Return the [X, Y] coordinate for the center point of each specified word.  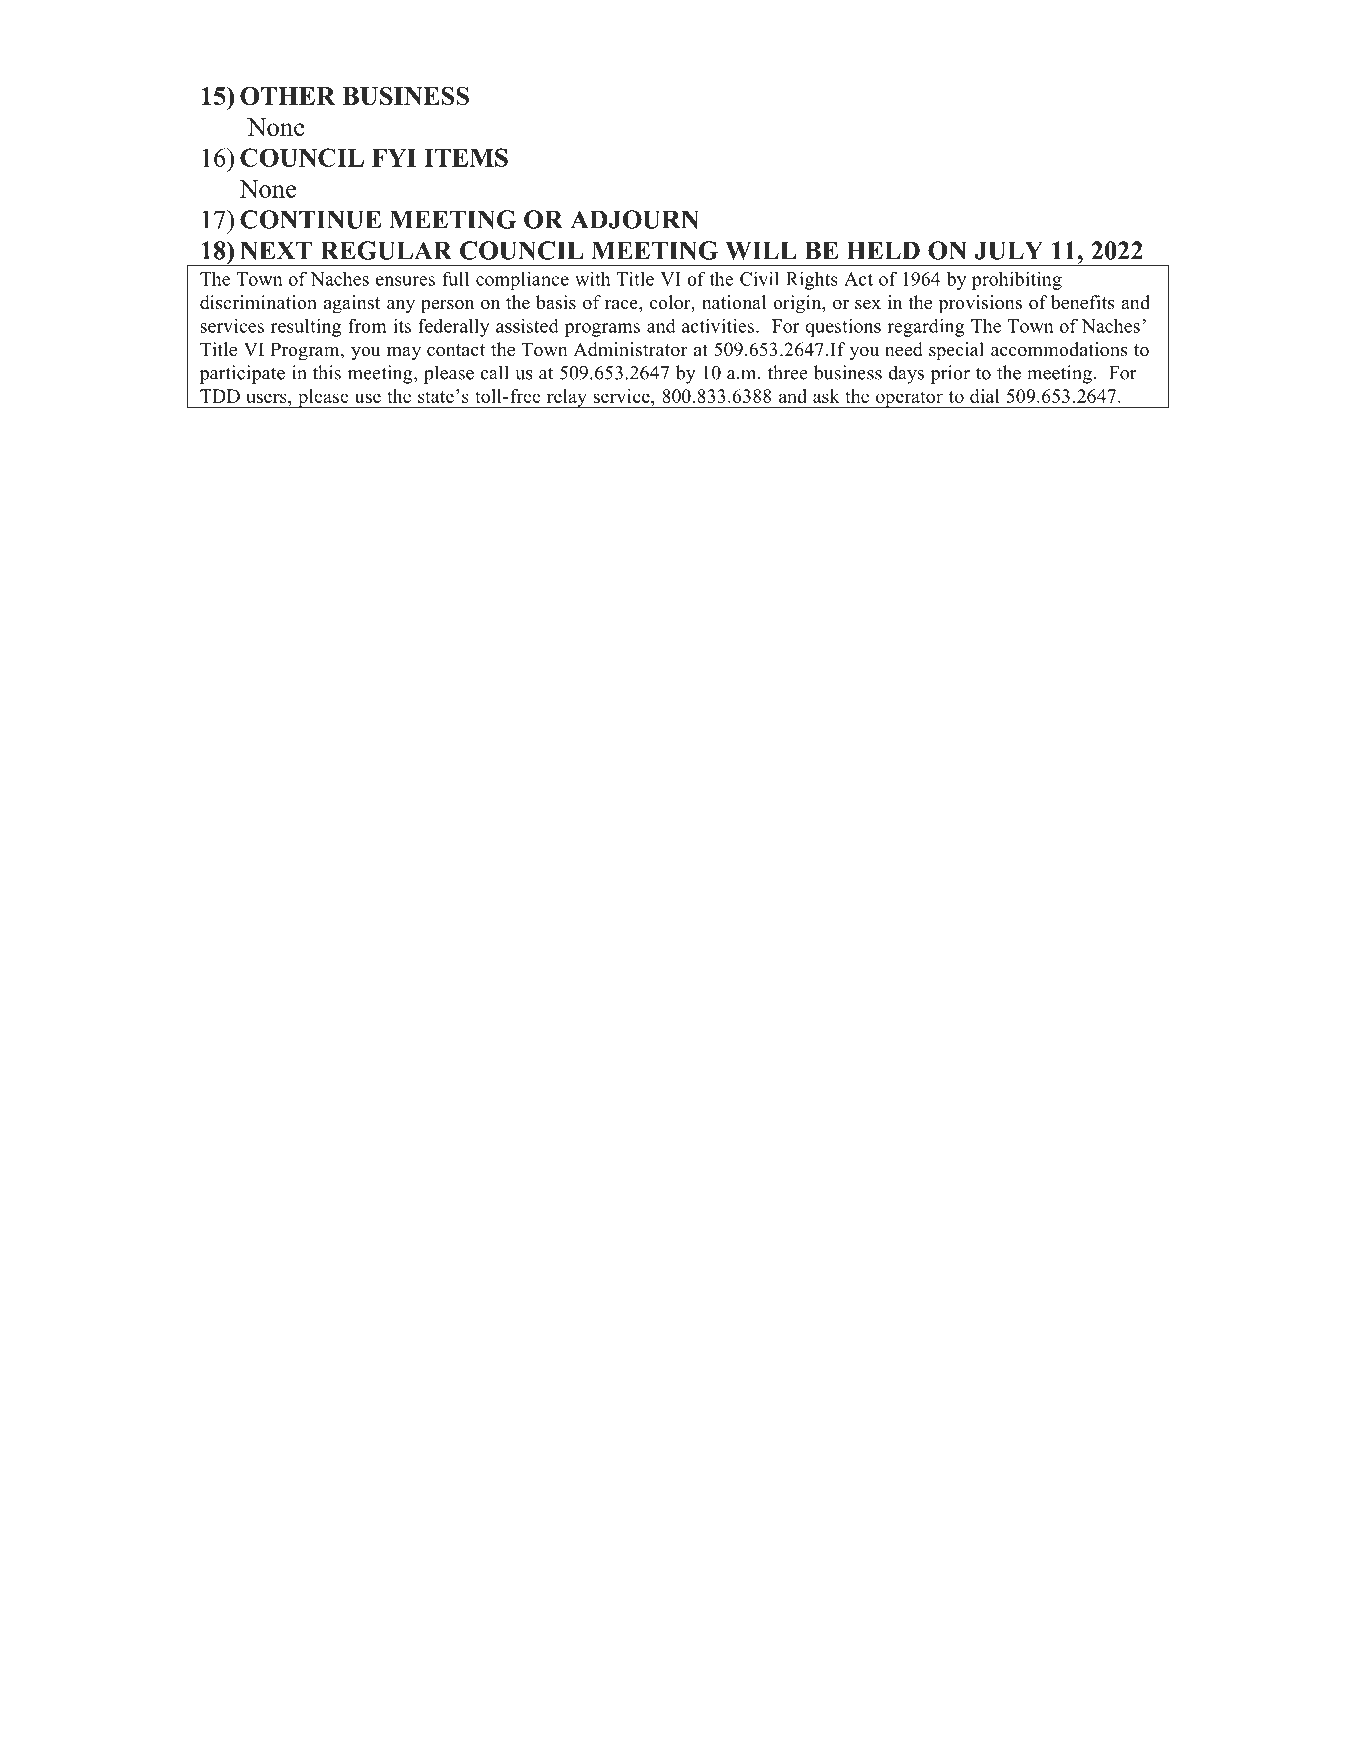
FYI [394, 158]
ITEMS [466, 157]
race [622, 305]
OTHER [288, 96]
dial [985, 396]
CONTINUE [310, 219]
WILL [761, 250]
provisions [980, 304]
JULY [1008, 250]
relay [566, 398]
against [352, 304]
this [327, 372]
